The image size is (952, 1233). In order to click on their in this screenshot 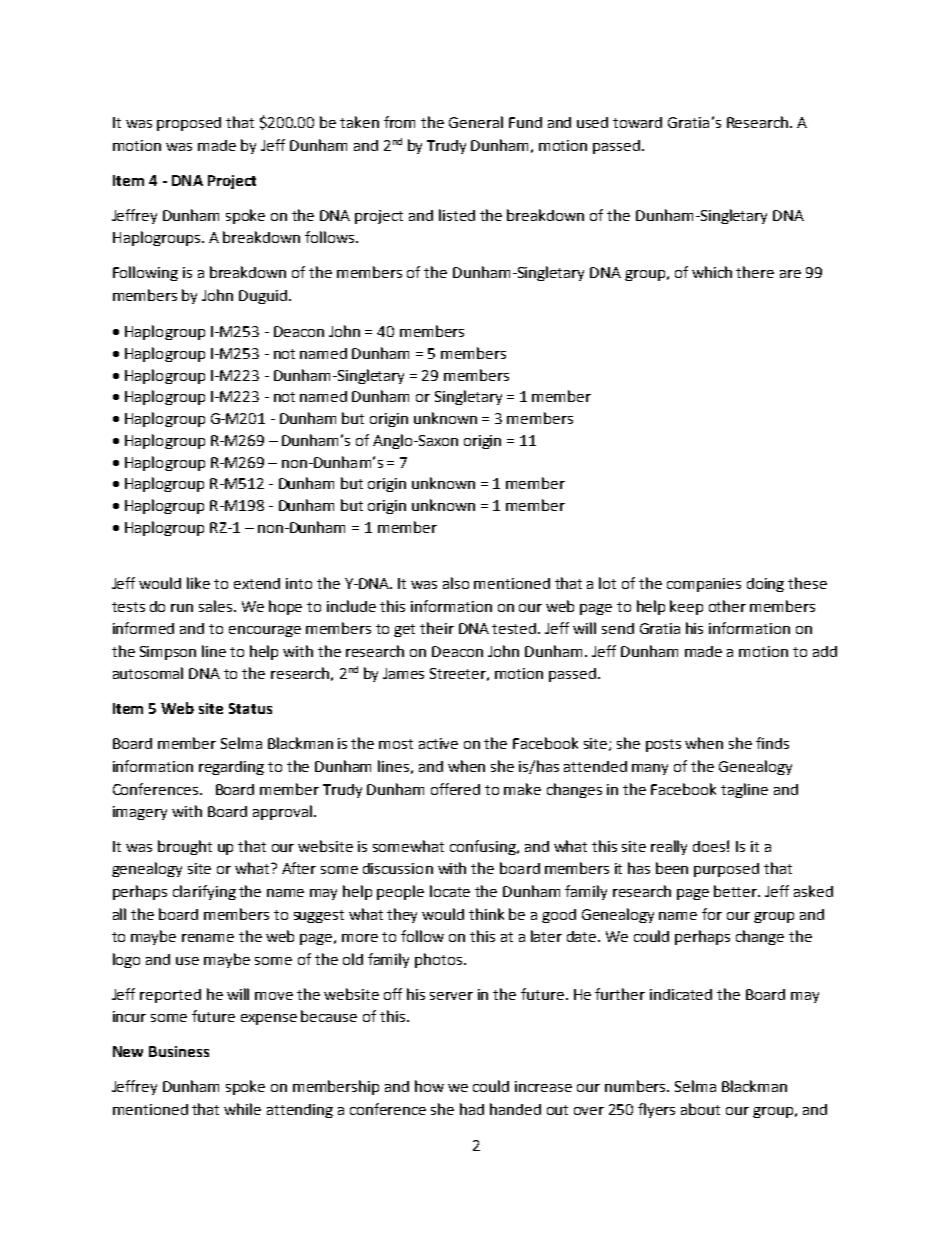, I will do `click(437, 628)`.
